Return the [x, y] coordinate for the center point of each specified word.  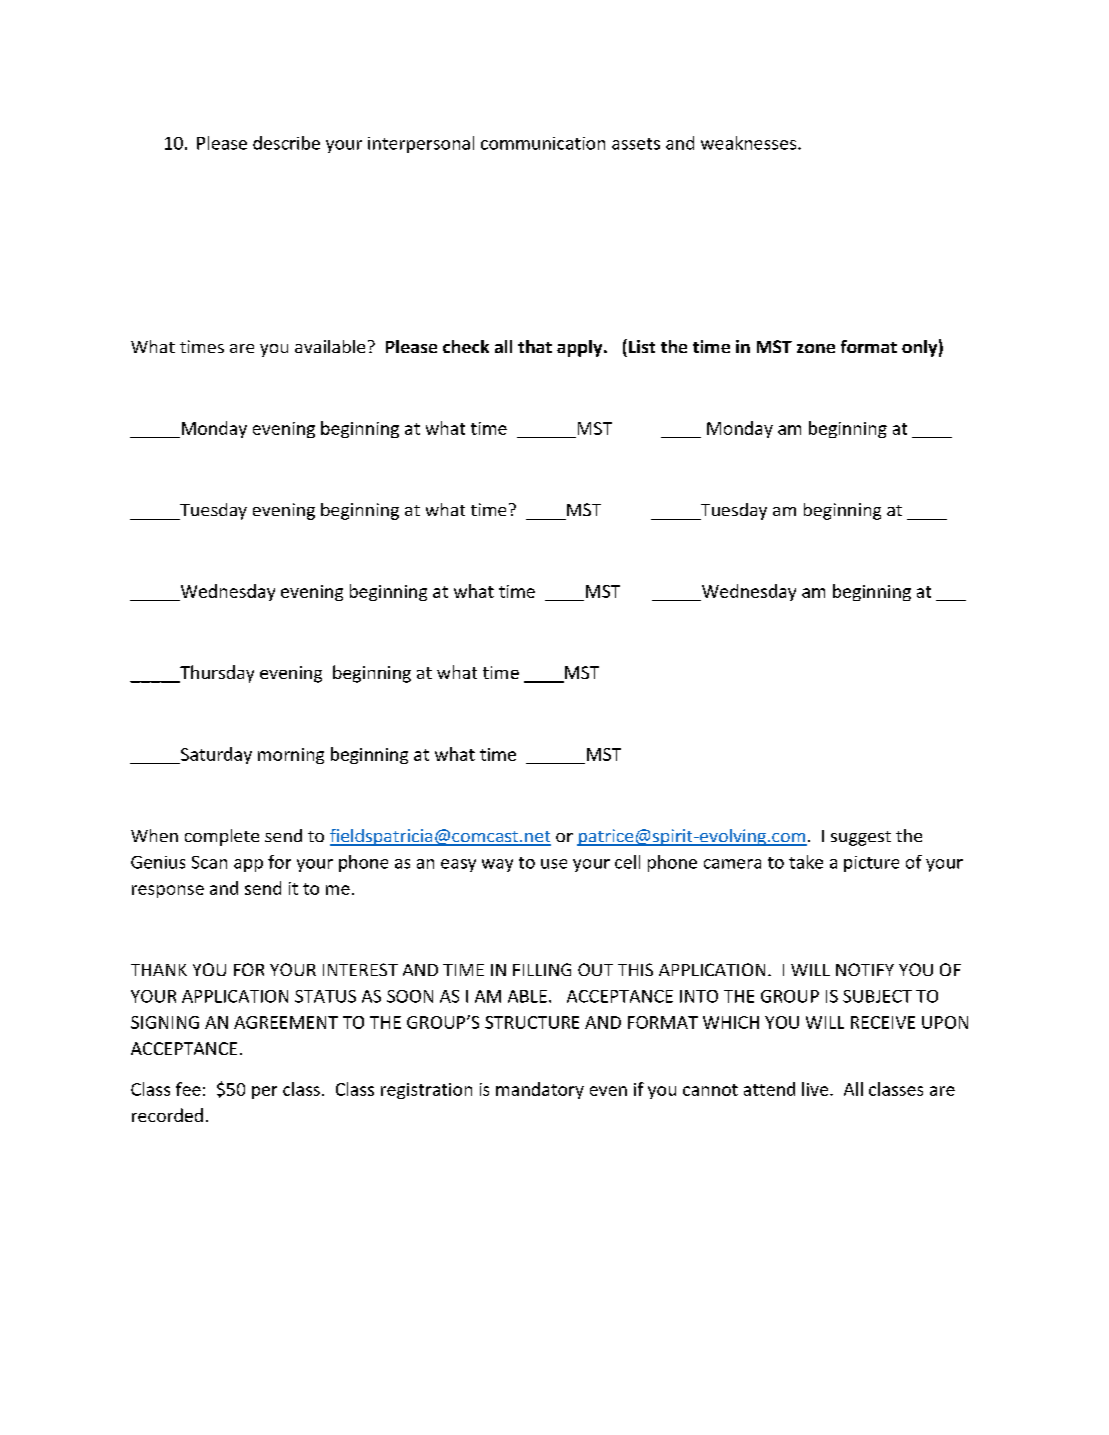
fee [188, 1089]
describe [286, 143]
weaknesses [750, 143]
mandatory [540, 1090]
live [816, 1089]
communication [543, 143]
